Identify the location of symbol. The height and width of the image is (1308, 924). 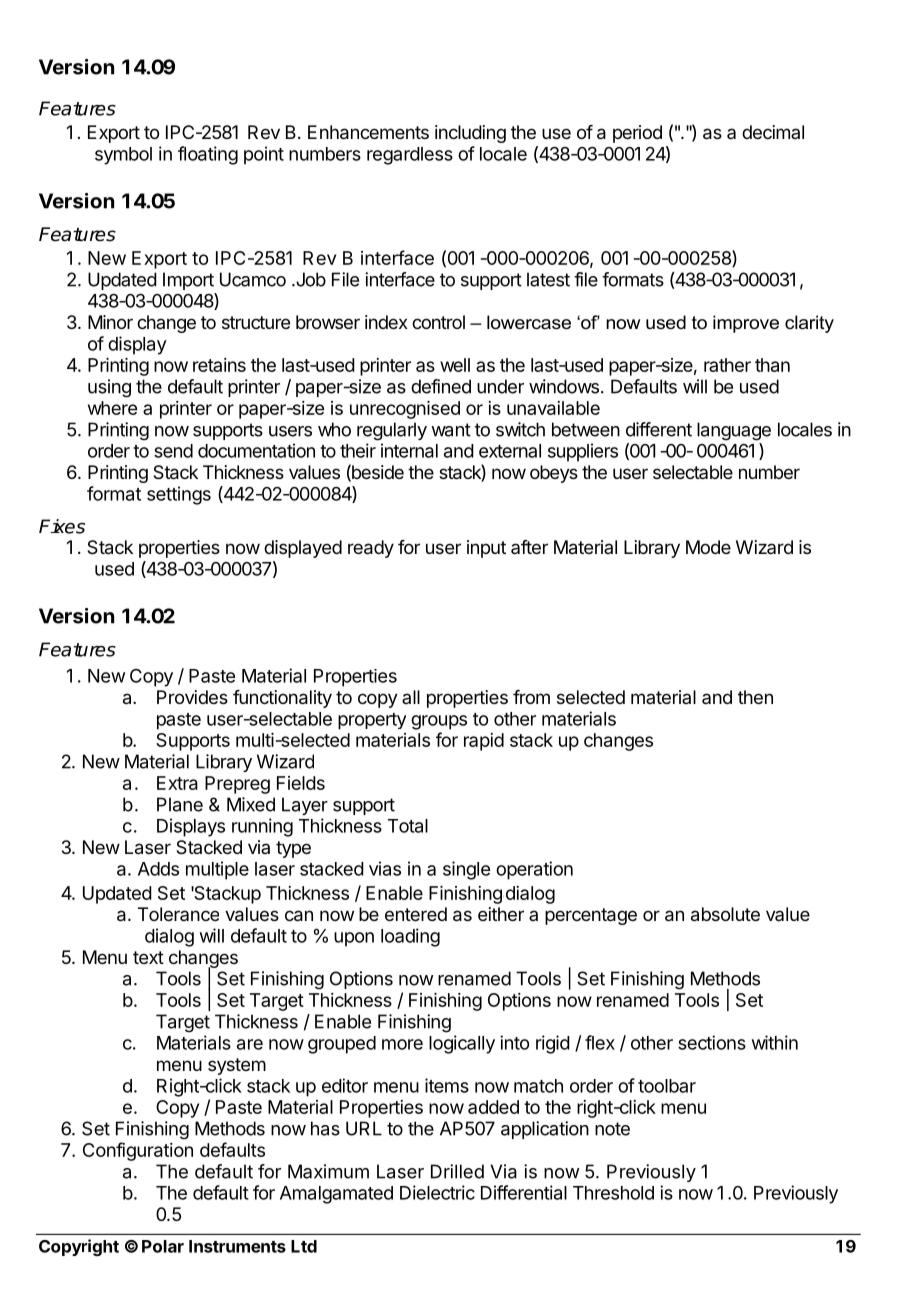
(123, 156).
